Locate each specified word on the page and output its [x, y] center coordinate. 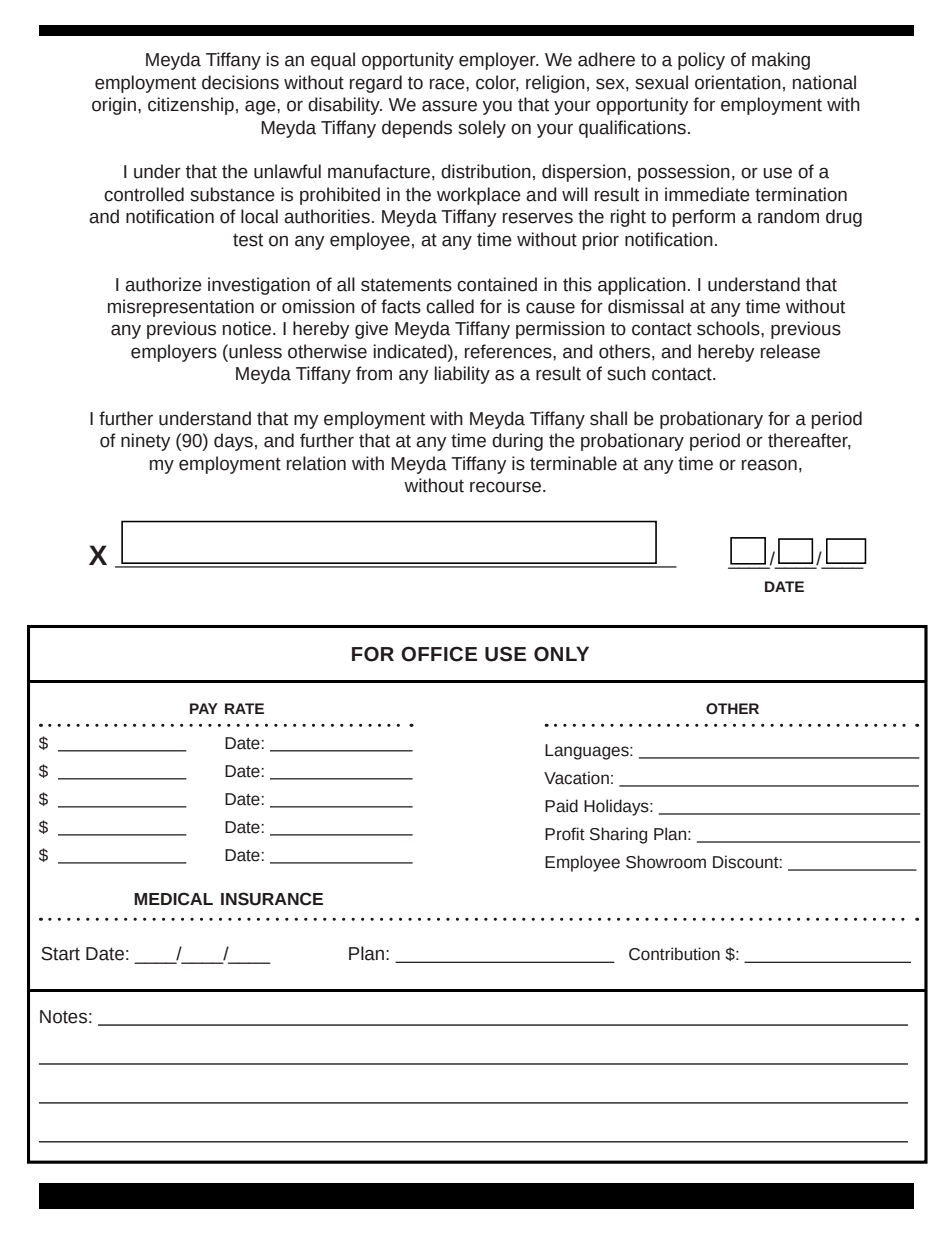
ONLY [561, 654]
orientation [738, 82]
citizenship [191, 106]
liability [462, 375]
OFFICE [439, 654]
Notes [63, 1017]
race [448, 84]
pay [204, 708]
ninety [146, 442]
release [790, 351]
